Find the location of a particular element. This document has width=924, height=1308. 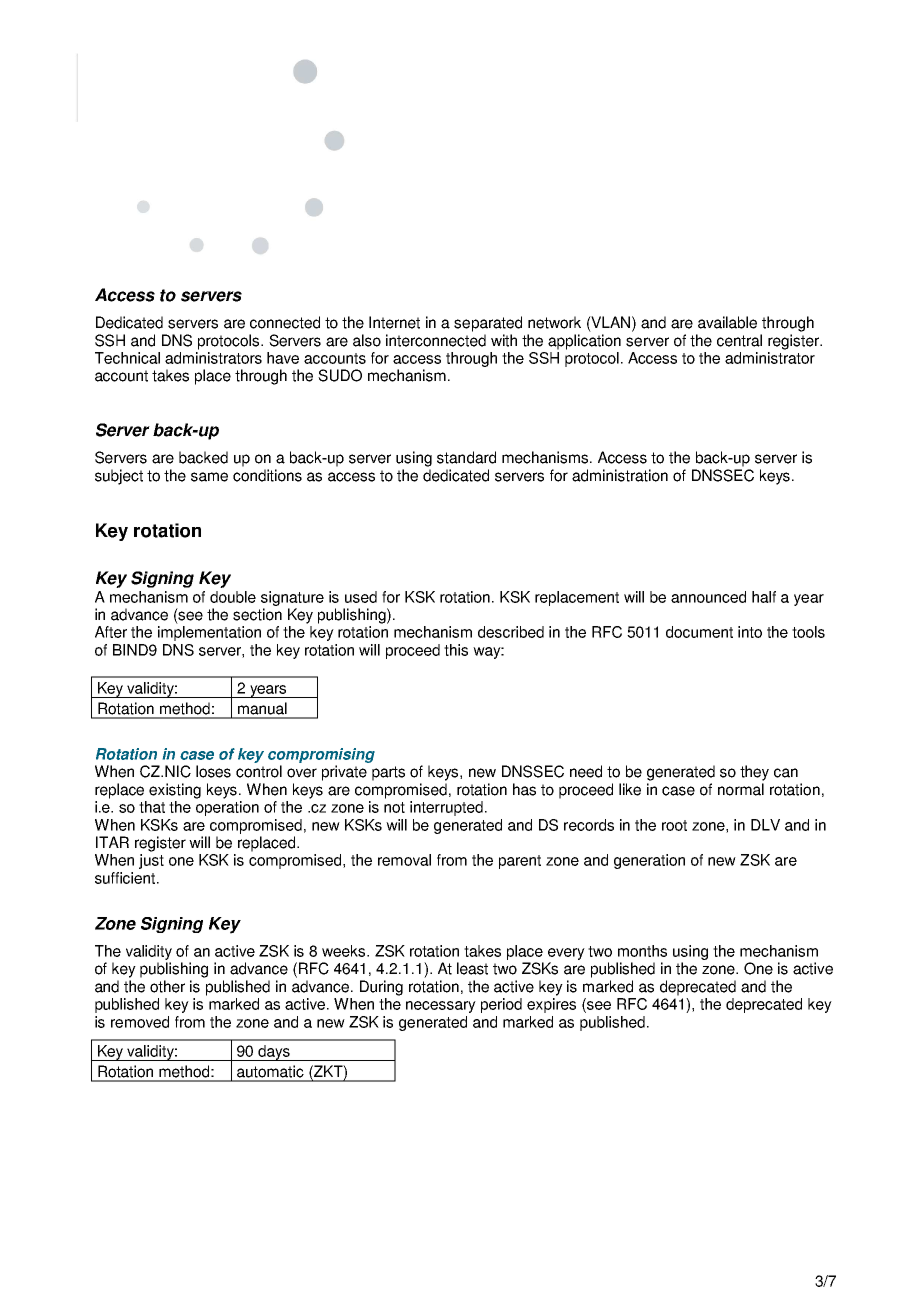

into is located at coordinates (750, 632).
